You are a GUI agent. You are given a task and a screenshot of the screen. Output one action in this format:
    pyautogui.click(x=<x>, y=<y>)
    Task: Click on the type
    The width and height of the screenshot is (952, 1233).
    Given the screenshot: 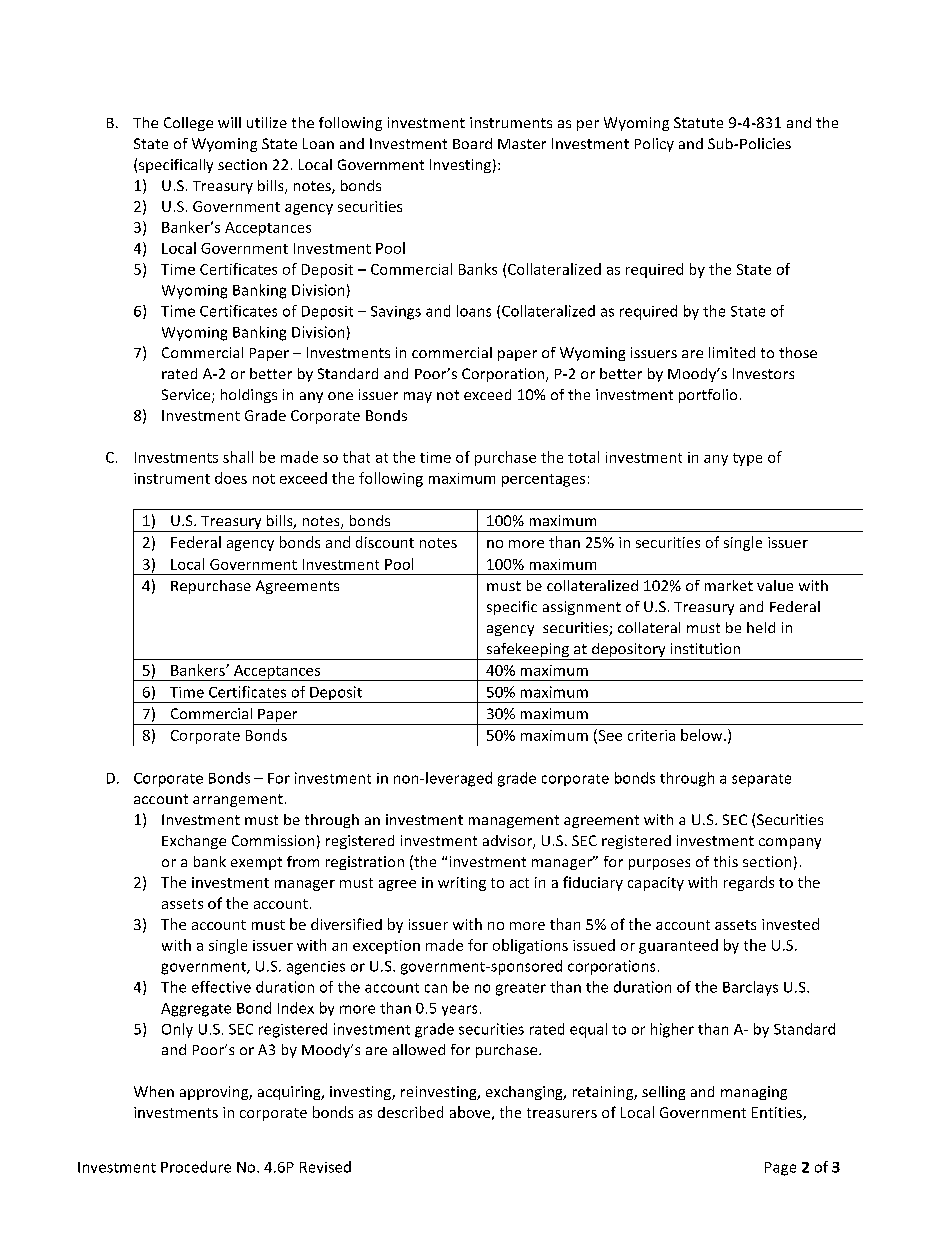 What is the action you would take?
    pyautogui.click(x=747, y=459)
